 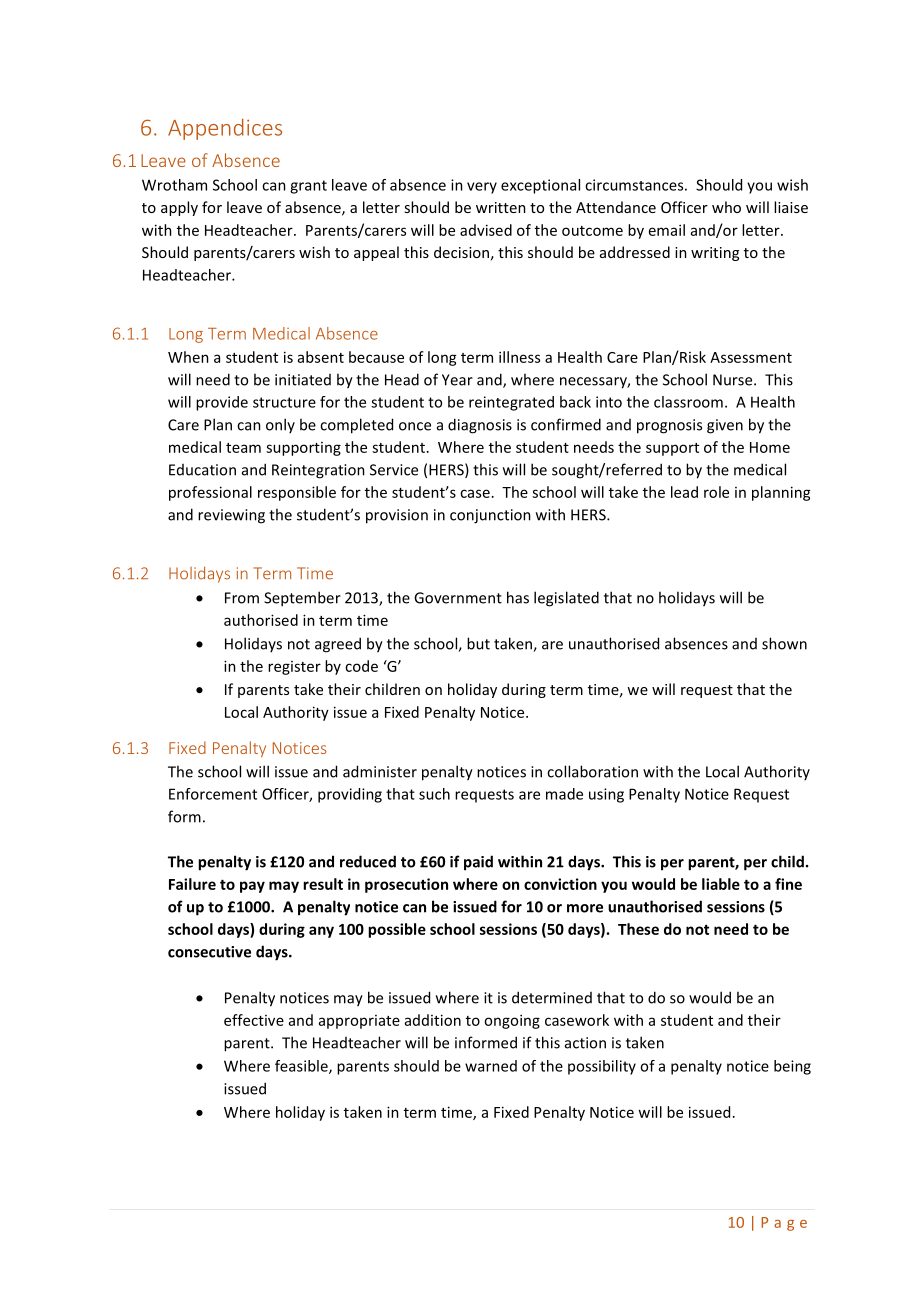 I want to click on given, so click(x=725, y=426).
